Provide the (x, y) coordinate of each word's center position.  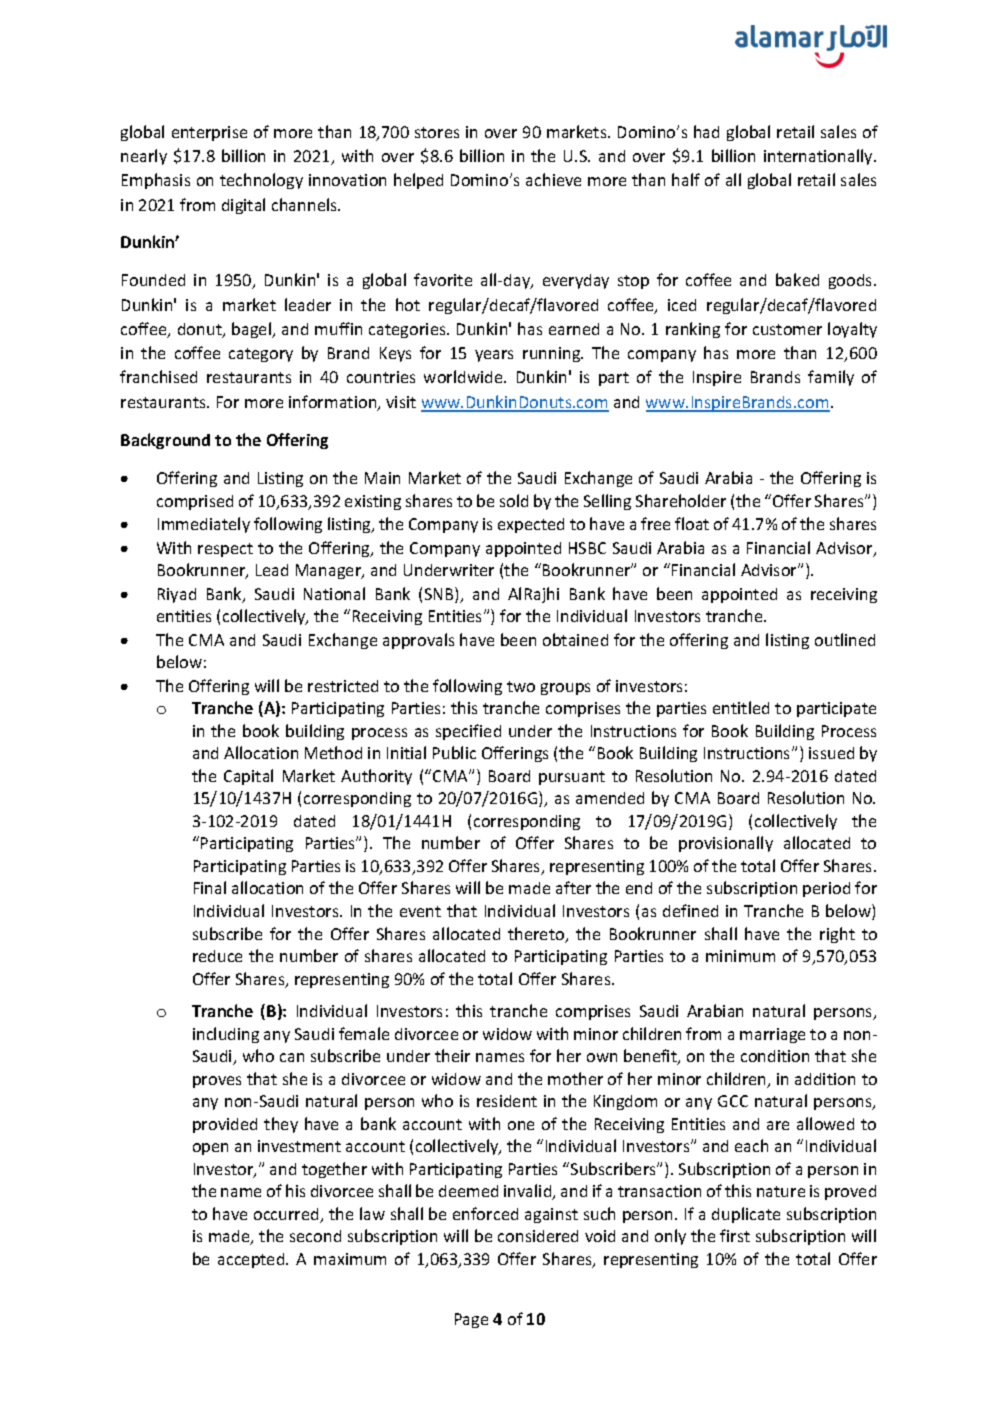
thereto (537, 935)
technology (261, 181)
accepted (252, 1260)
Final (210, 887)
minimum (740, 956)
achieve (553, 179)
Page (471, 1320)
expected (531, 525)
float (692, 523)
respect (225, 550)
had (706, 131)
